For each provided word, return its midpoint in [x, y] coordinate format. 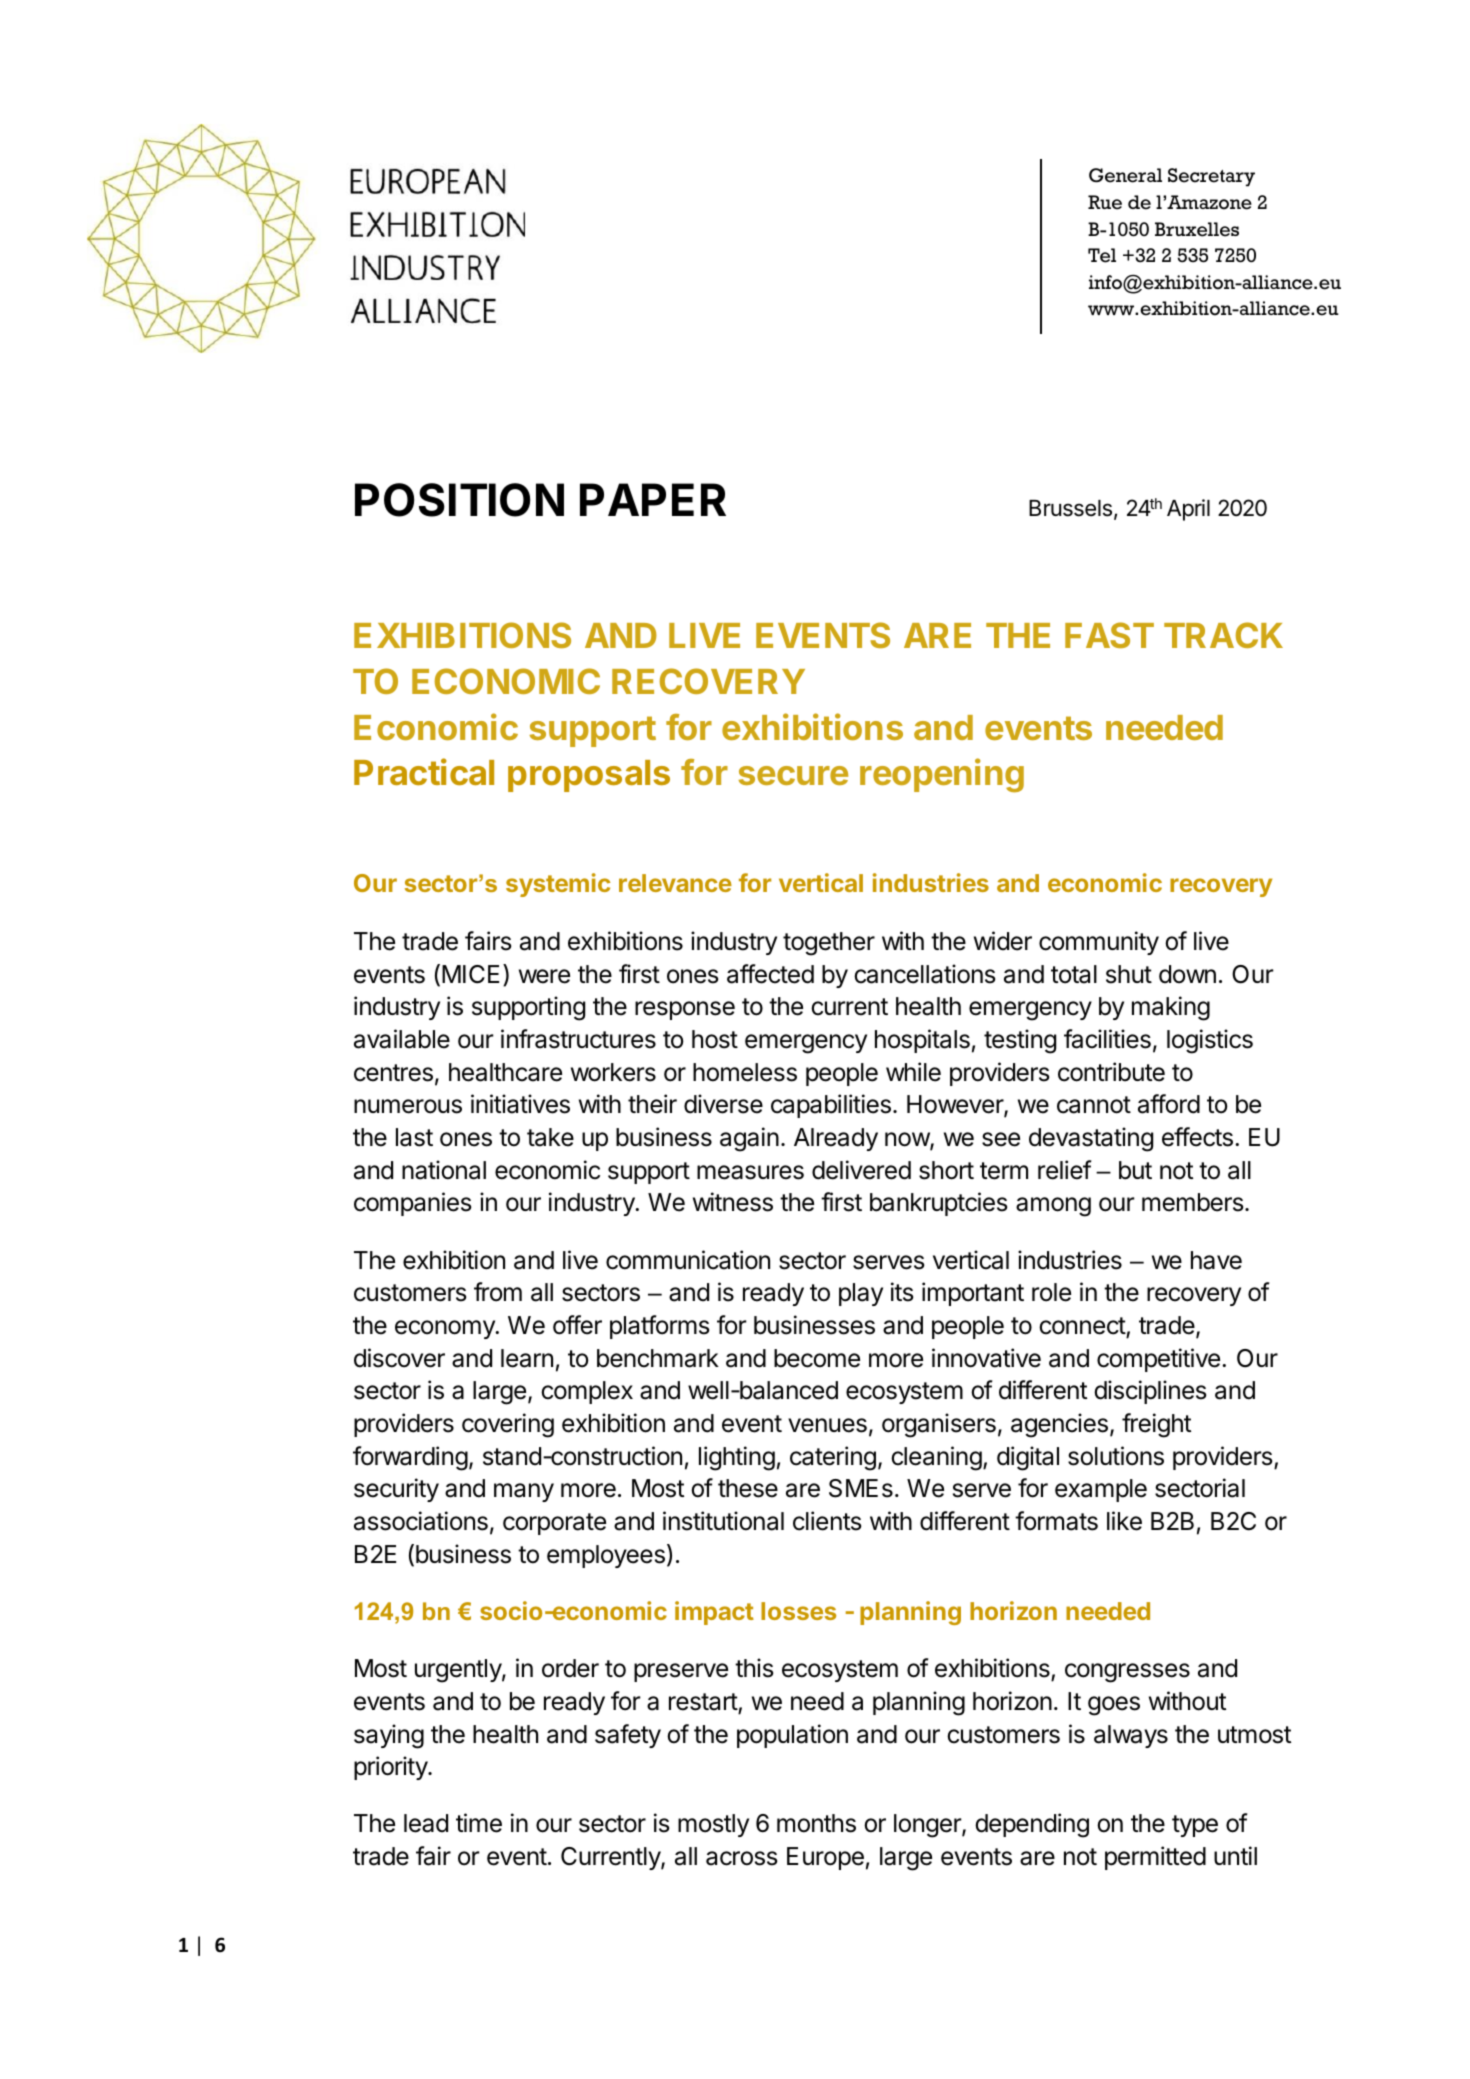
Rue [1105, 202]
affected [770, 974]
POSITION [459, 500]
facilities [1107, 1039]
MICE [470, 974]
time [479, 1823]
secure [793, 775]
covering [508, 1425]
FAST [1109, 635]
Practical [424, 771]
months [816, 1823]
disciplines [1150, 1392]
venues [827, 1425]
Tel [1102, 255]
